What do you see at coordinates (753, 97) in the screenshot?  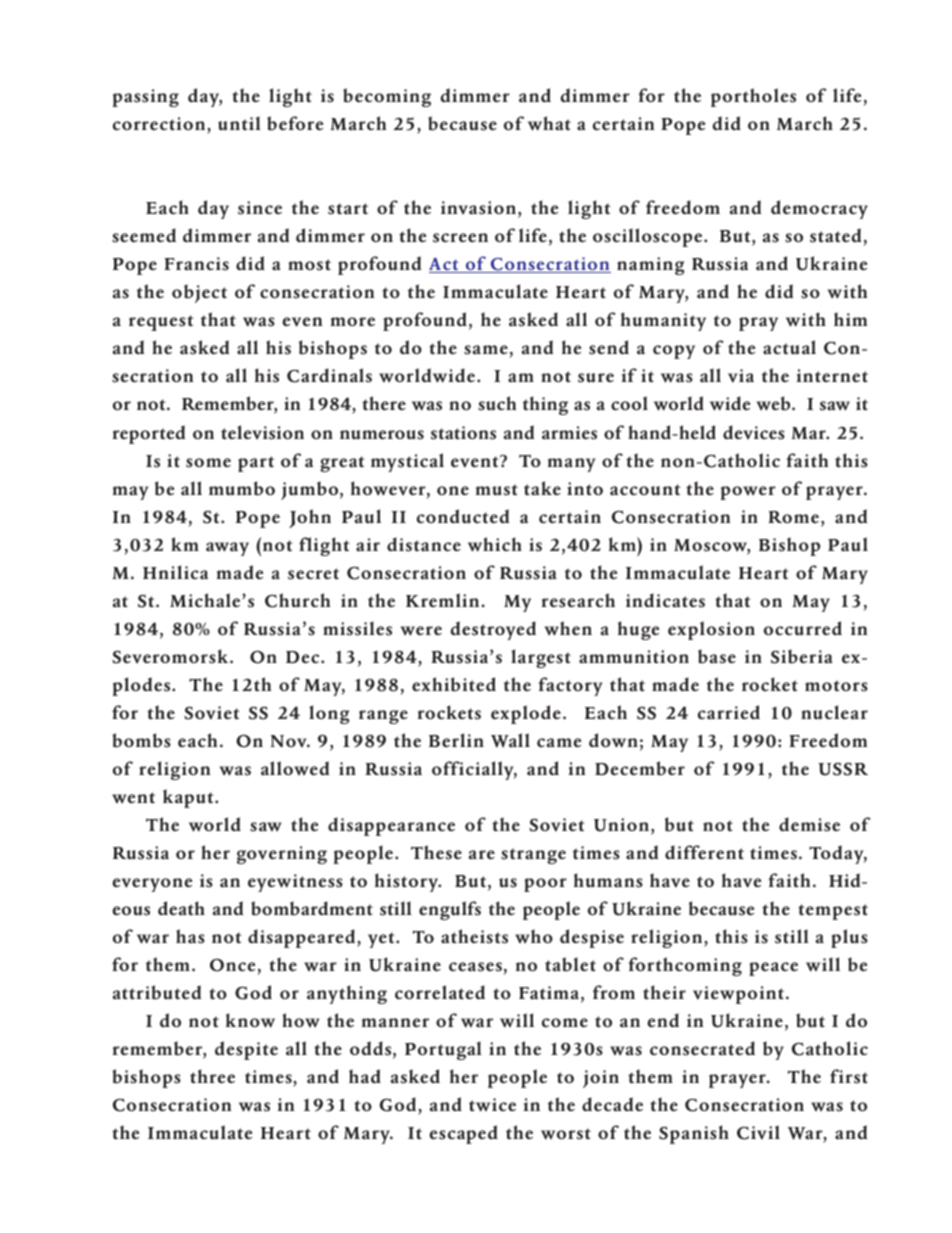 I see `portholes` at bounding box center [753, 97].
